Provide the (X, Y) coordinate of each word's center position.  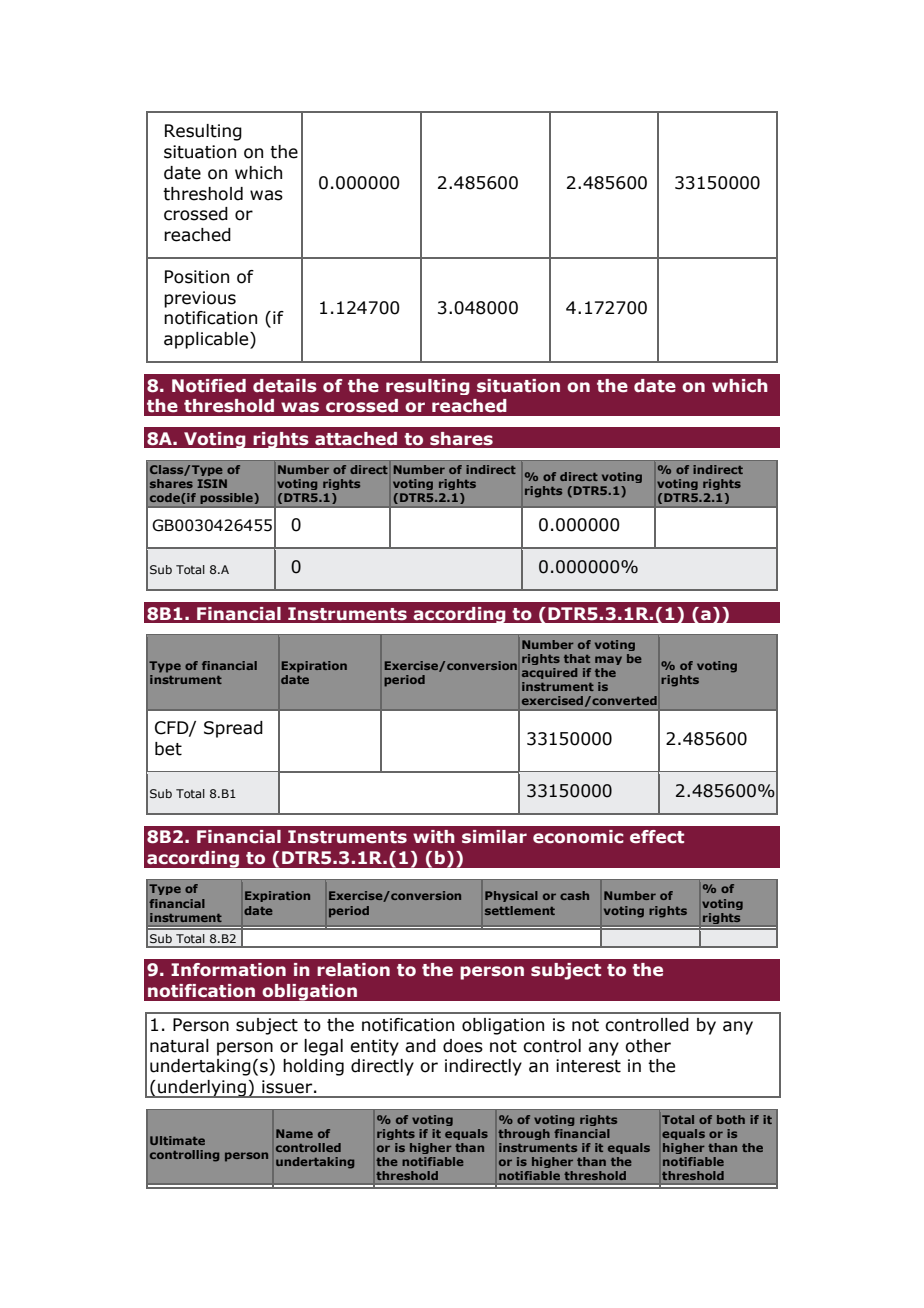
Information (228, 970)
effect (657, 837)
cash (574, 895)
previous (200, 299)
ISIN (212, 483)
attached (356, 439)
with (434, 837)
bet (168, 749)
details (285, 386)
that (577, 658)
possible (227, 498)
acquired (549, 673)
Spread (233, 729)
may (608, 660)
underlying (202, 1089)
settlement (520, 910)
